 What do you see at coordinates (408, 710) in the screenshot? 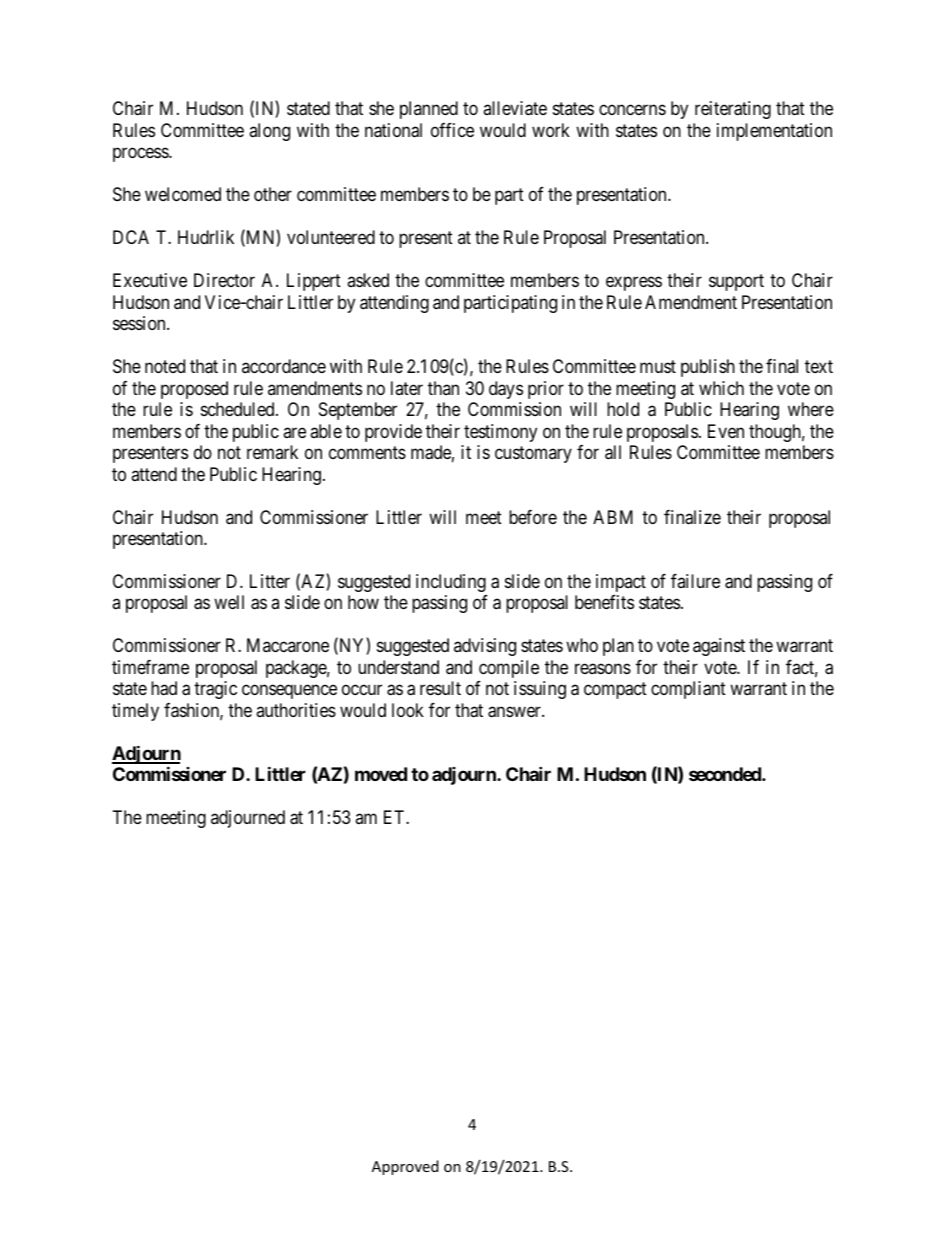
I see `look` at bounding box center [408, 710].
